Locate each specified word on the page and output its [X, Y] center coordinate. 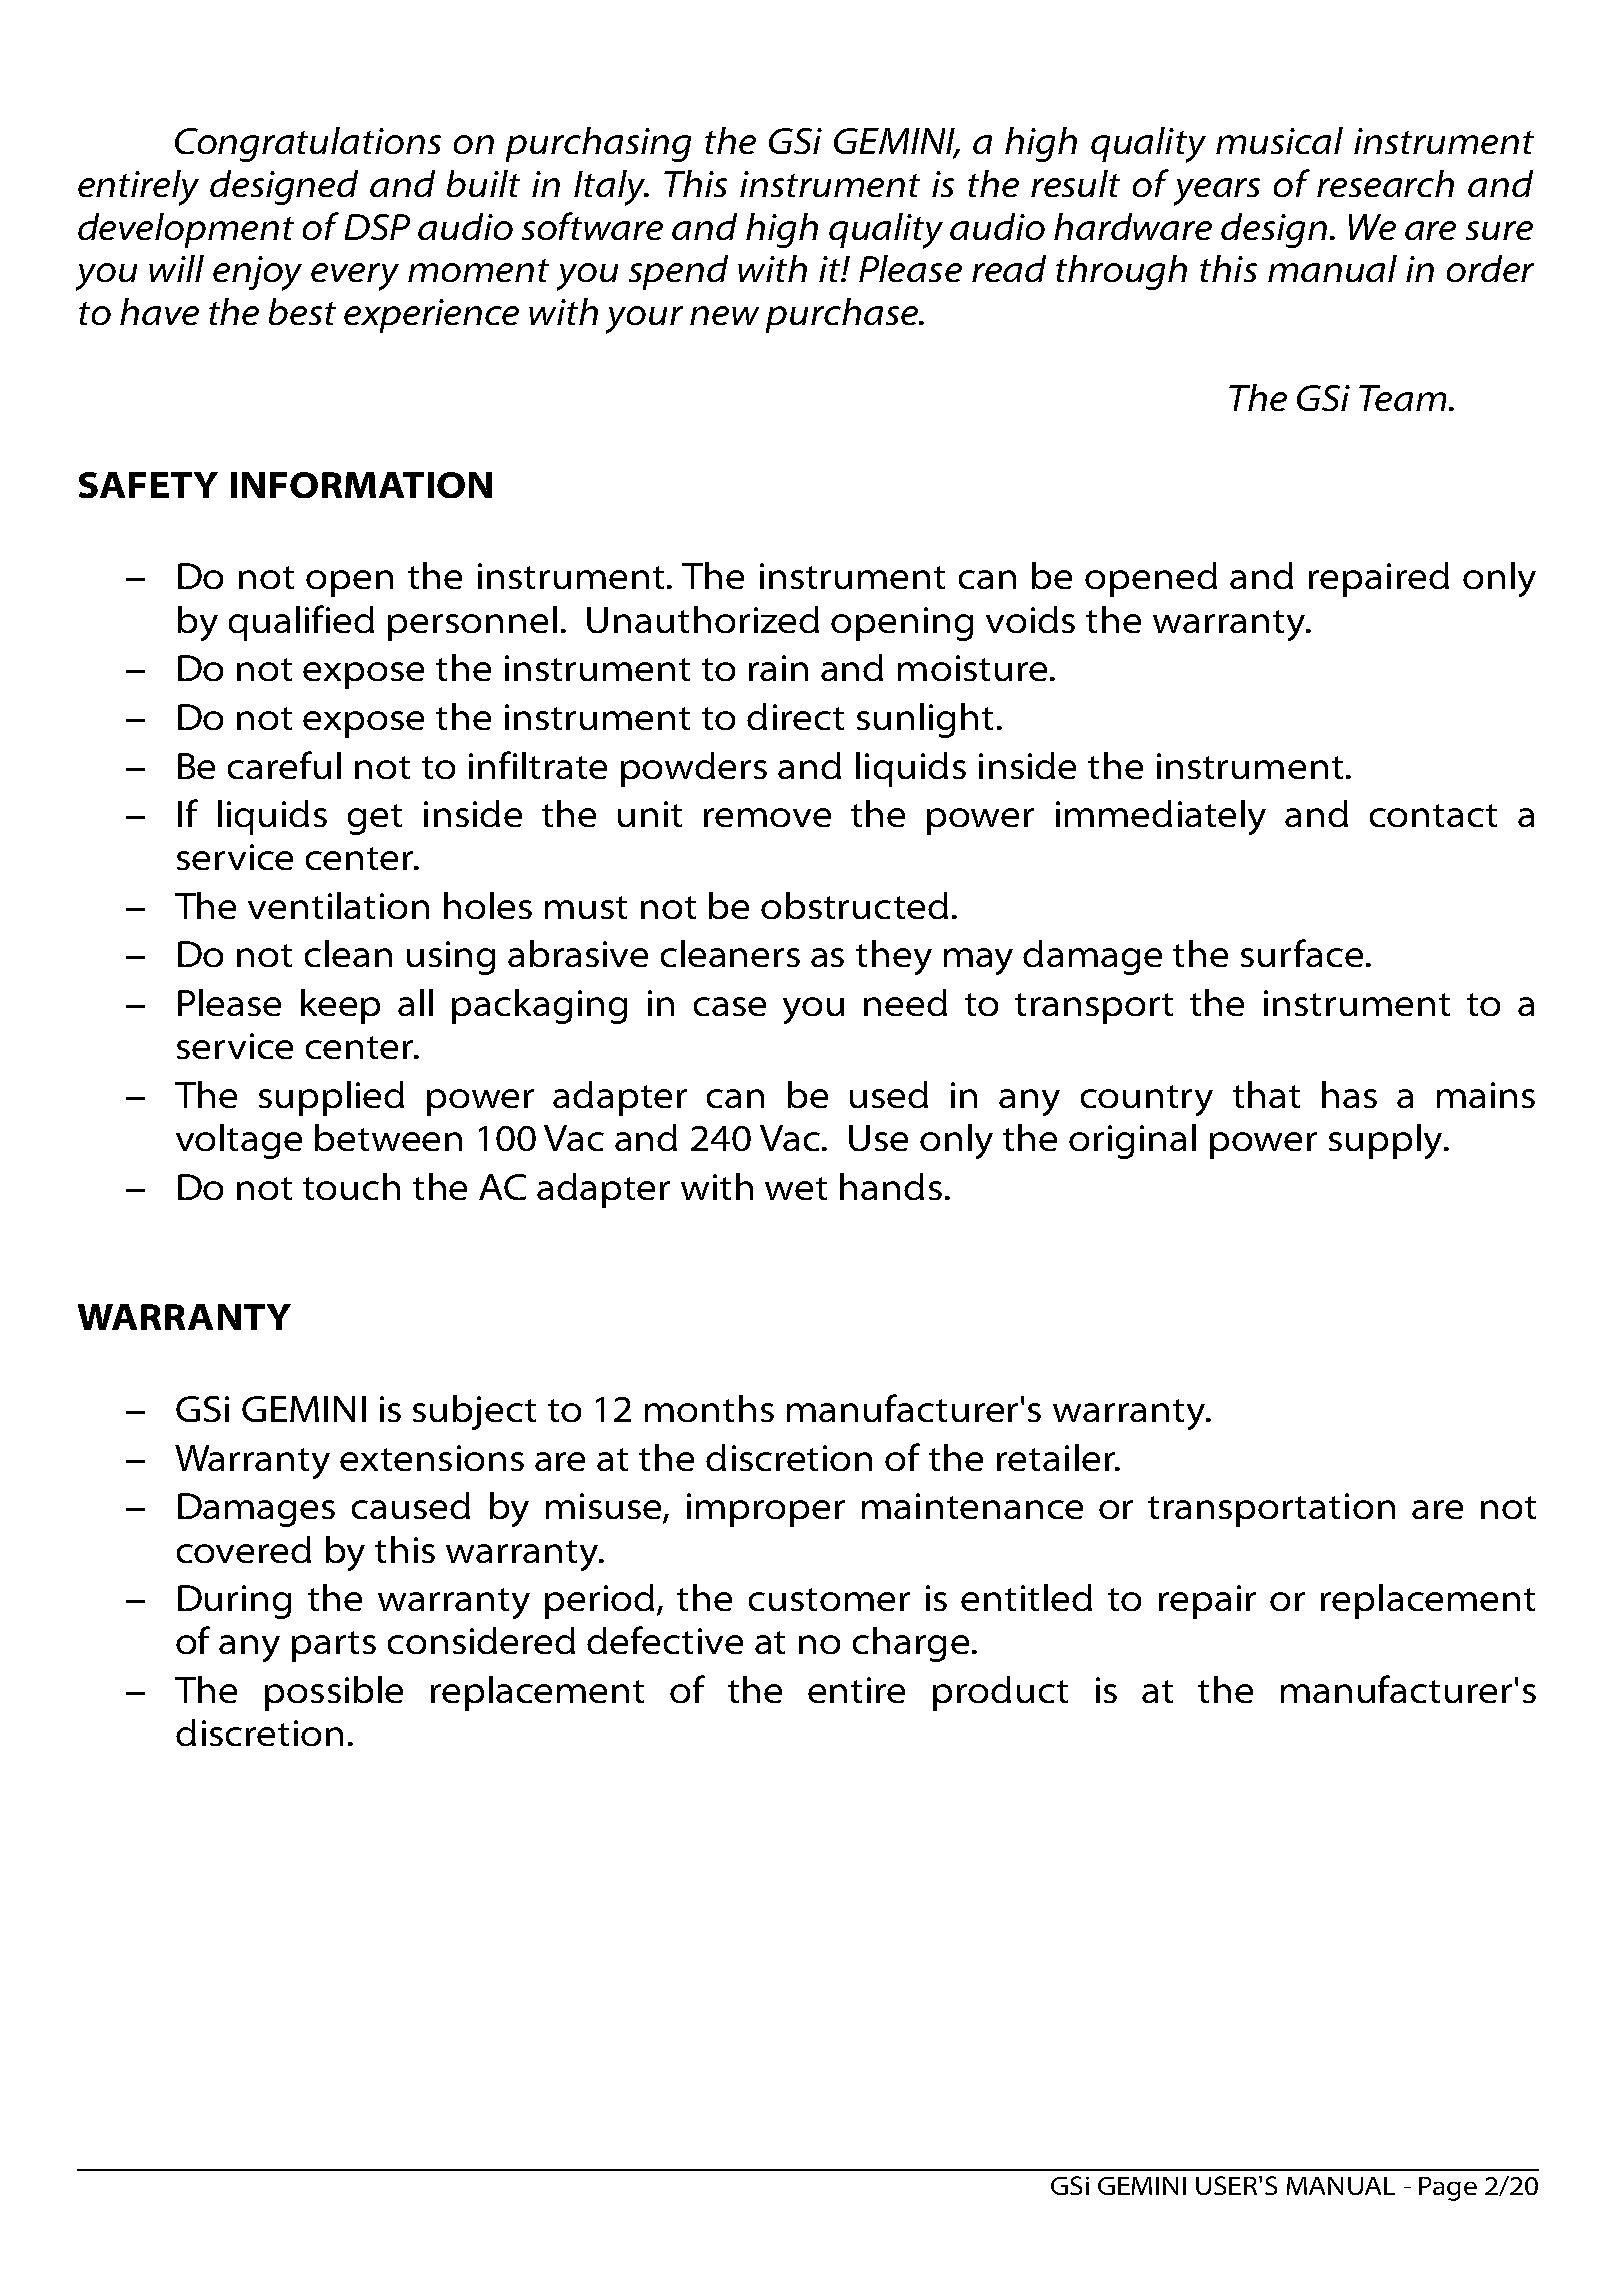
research [1385, 183]
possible [334, 1693]
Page [1448, 2189]
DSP [377, 227]
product [1000, 1693]
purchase [843, 315]
